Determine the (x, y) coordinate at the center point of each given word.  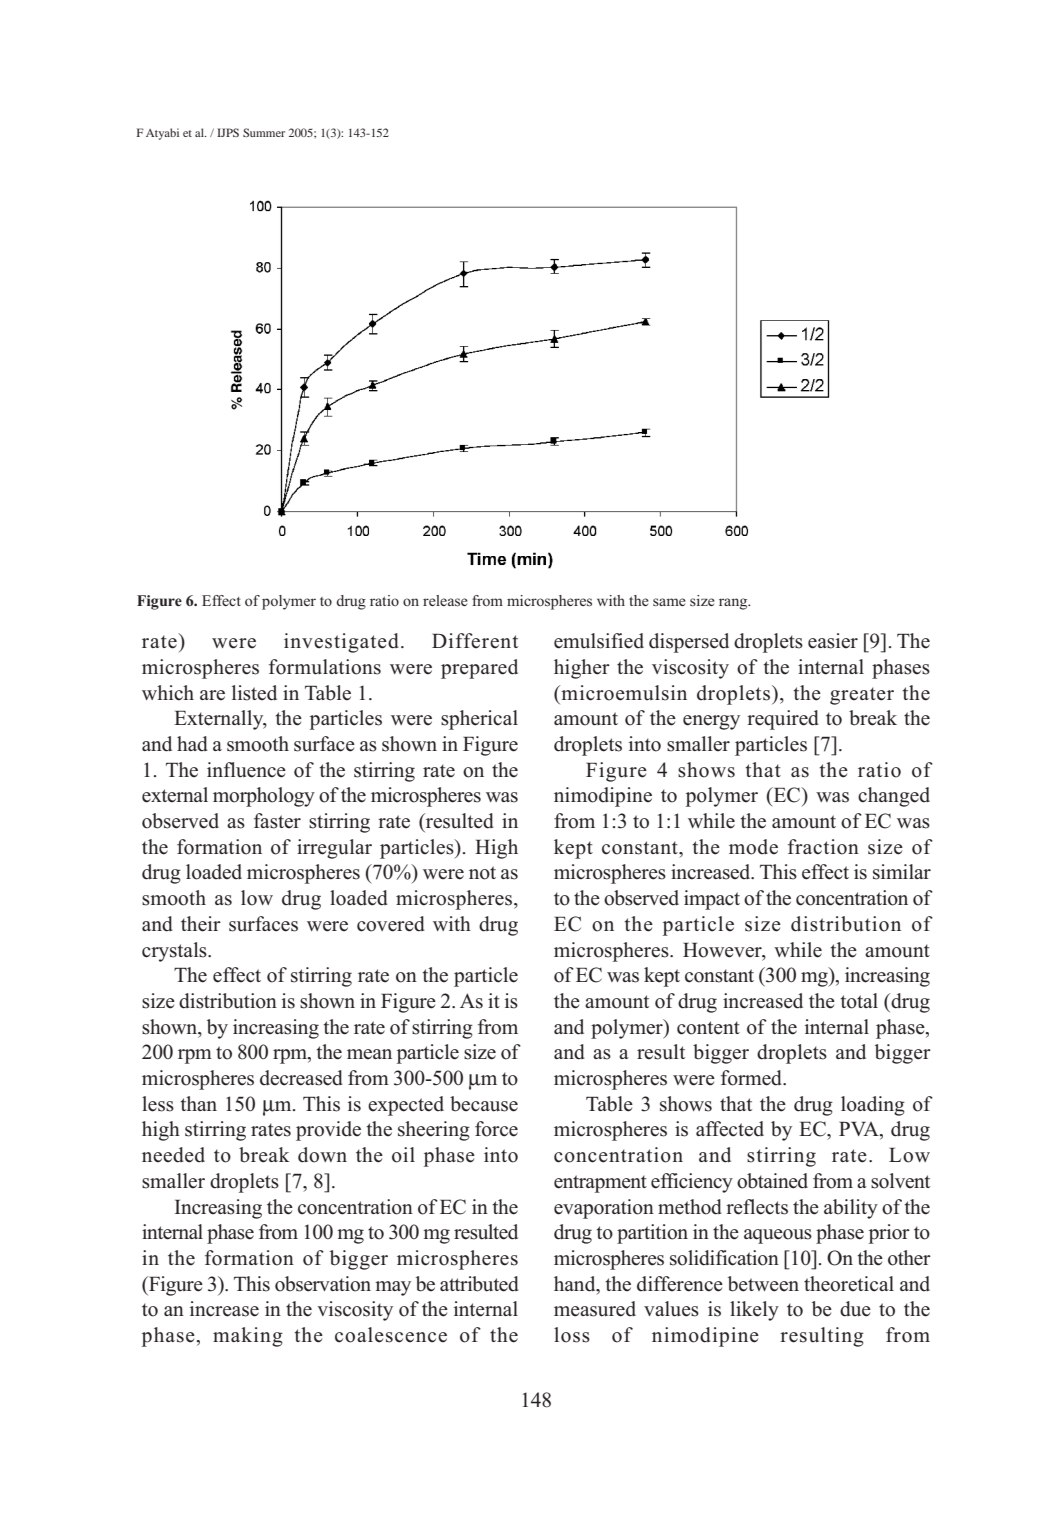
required (783, 720)
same (669, 602)
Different (475, 641)
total (859, 1001)
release (445, 600)
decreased (301, 1078)
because (484, 1104)
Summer (264, 132)
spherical (479, 720)
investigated (341, 643)
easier (833, 641)
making (248, 1337)
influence (246, 770)
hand (576, 1284)
